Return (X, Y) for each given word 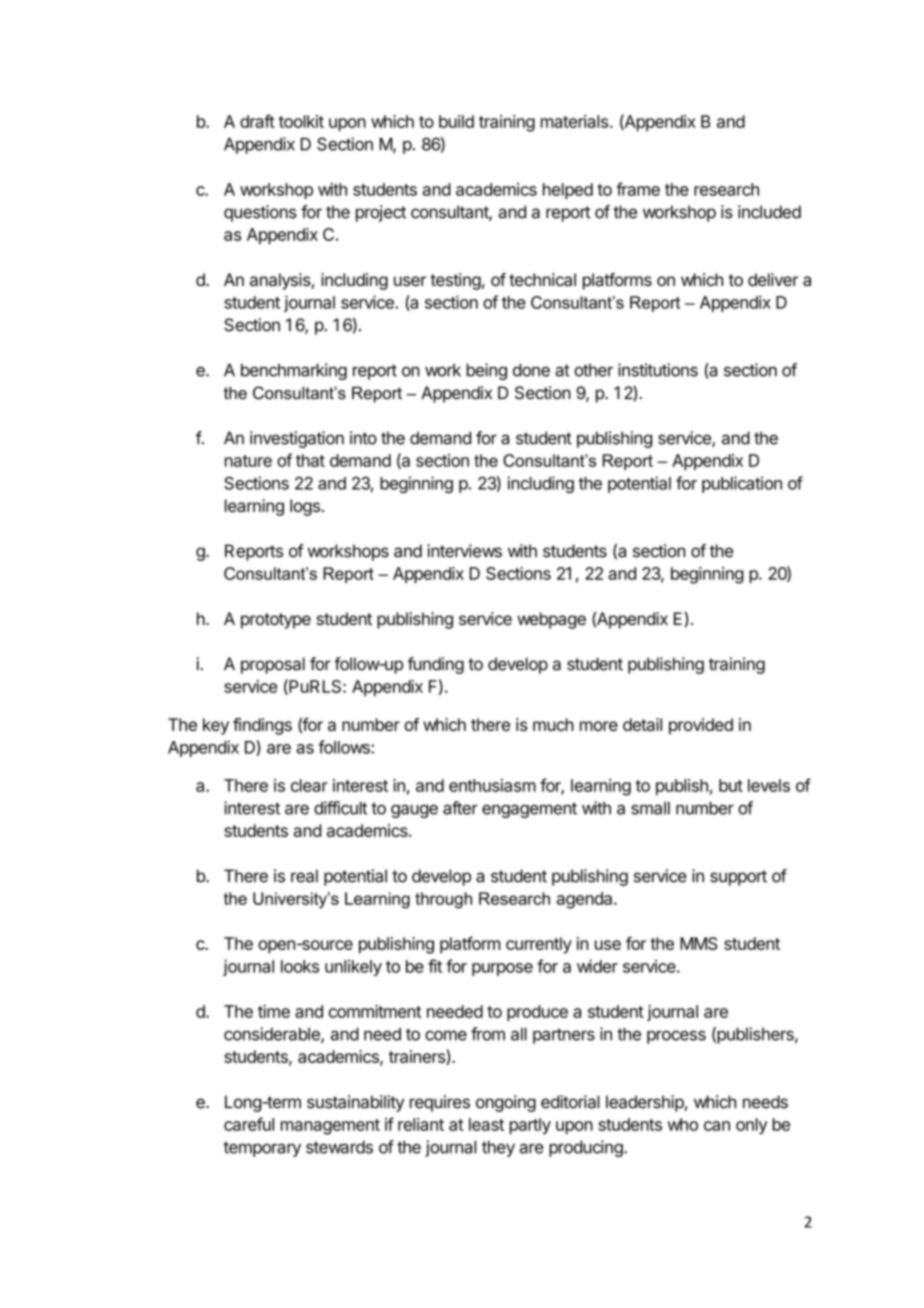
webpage (551, 620)
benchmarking (294, 371)
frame (638, 189)
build (456, 121)
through (443, 900)
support (738, 878)
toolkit (301, 121)
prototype (276, 621)
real (304, 876)
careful (249, 1124)
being (487, 371)
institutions (658, 370)
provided (701, 726)
